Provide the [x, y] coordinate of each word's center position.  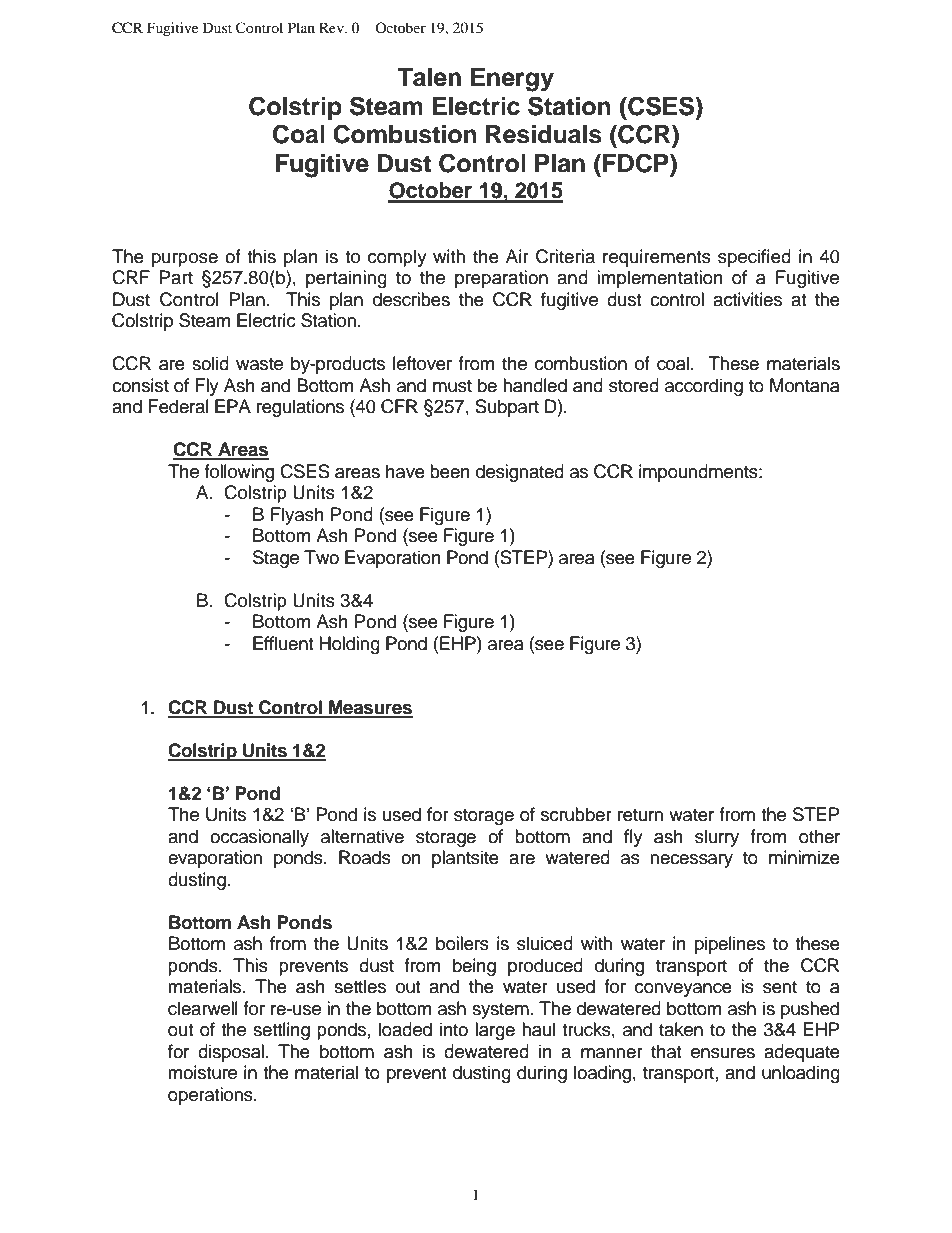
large [495, 1031]
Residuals [544, 134]
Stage [276, 559]
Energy [512, 80]
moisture [202, 1072]
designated [520, 473]
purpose [185, 260]
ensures [723, 1053]
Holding [349, 645]
